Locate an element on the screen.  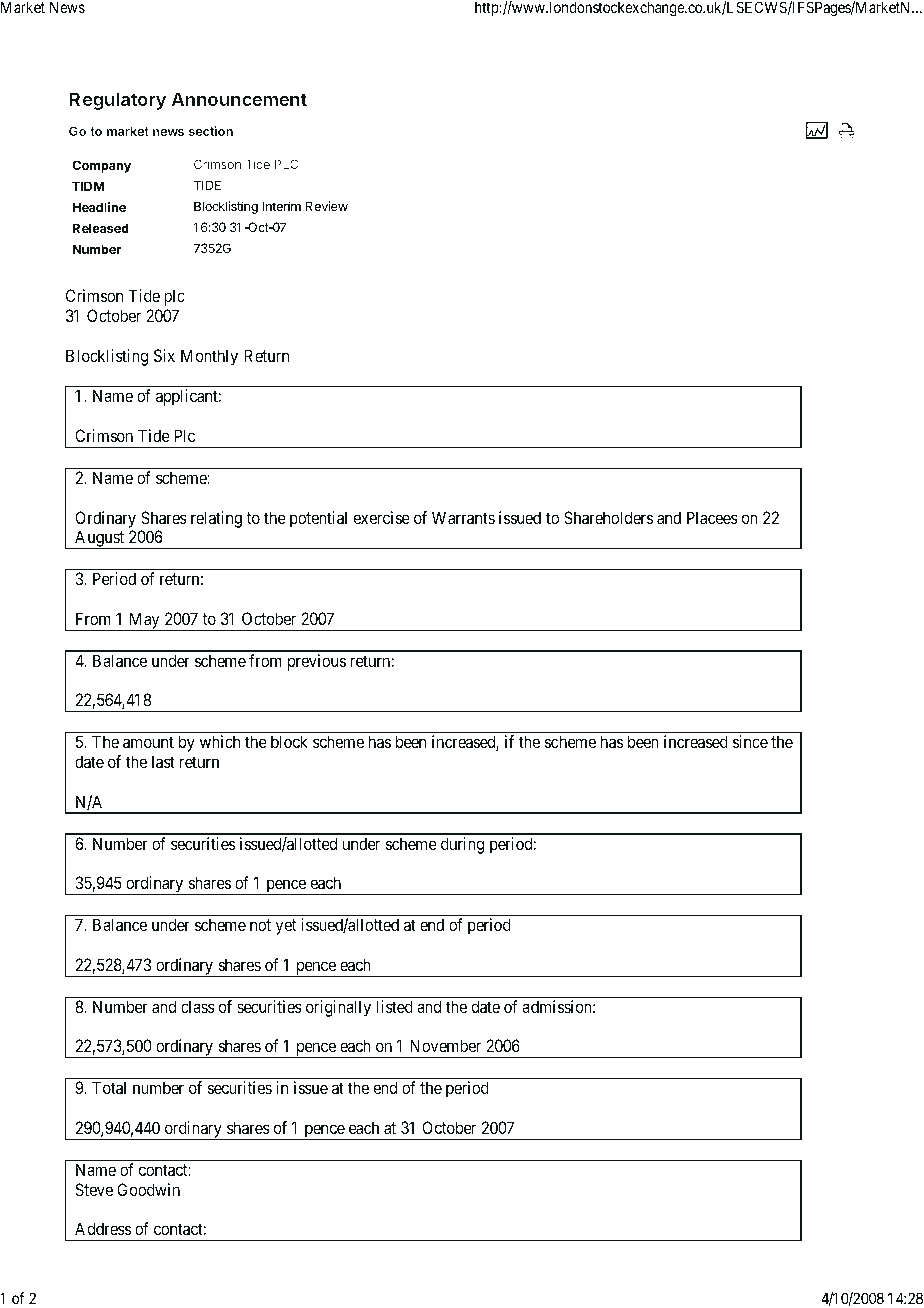
Interim is located at coordinates (281, 206).
